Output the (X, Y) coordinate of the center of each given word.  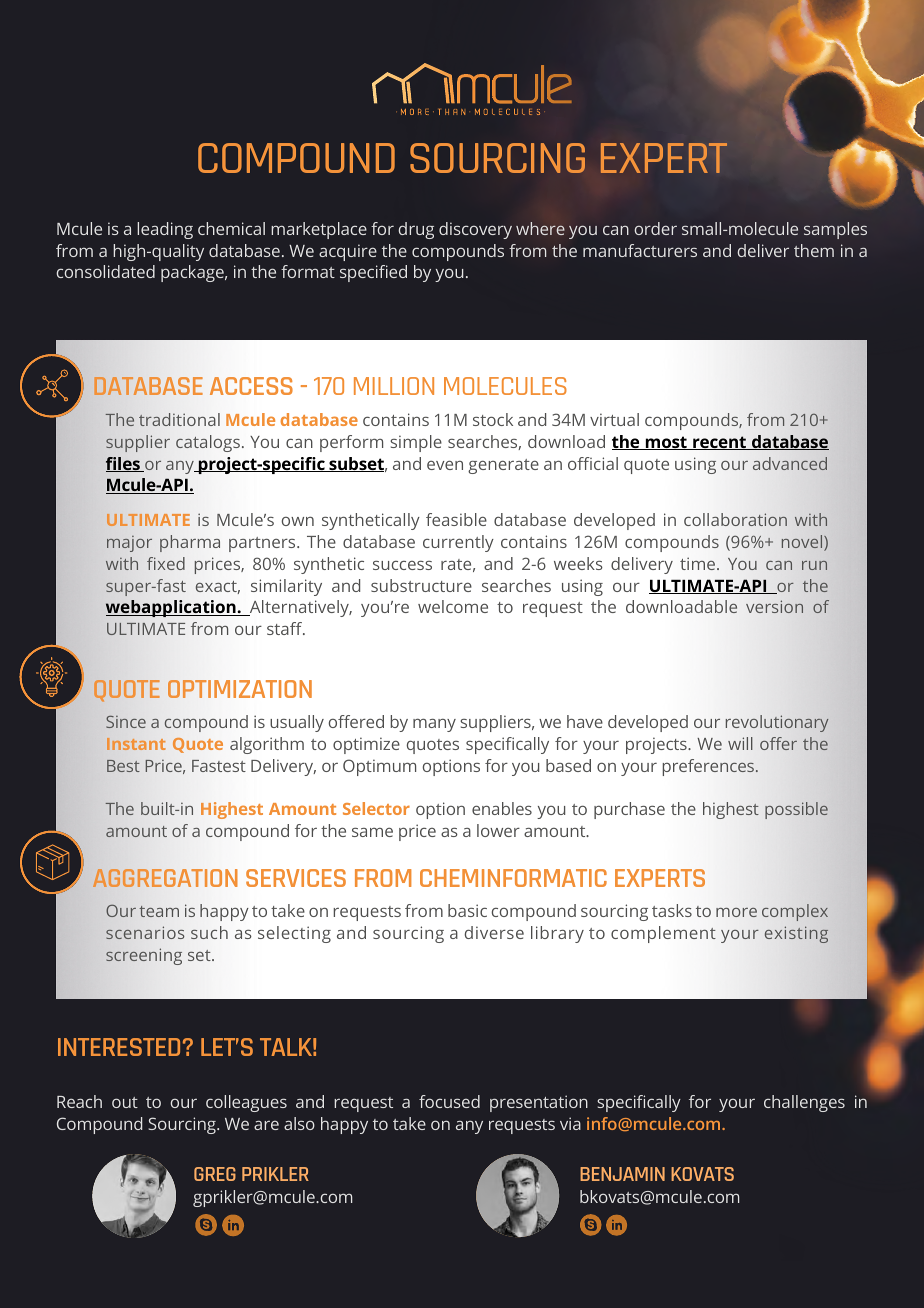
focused (449, 1101)
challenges (804, 1103)
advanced (790, 463)
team (159, 911)
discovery (475, 230)
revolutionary (777, 723)
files (124, 464)
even (445, 465)
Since (126, 721)
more (736, 912)
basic (467, 910)
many (434, 725)
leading (165, 230)
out (125, 1102)
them (814, 250)
